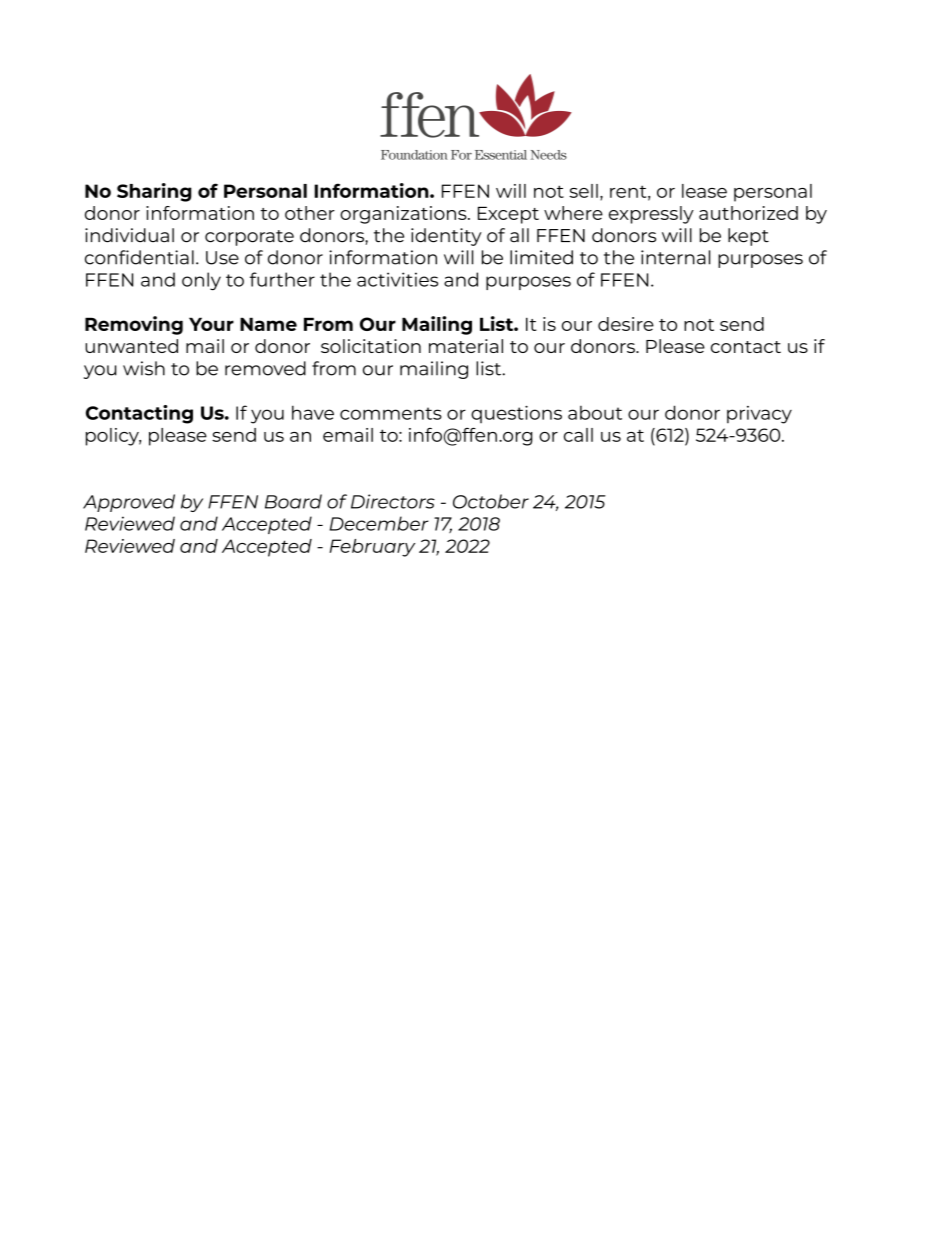  Describe the element at coordinates (404, 215) in the page. I see `organizations` at that location.
